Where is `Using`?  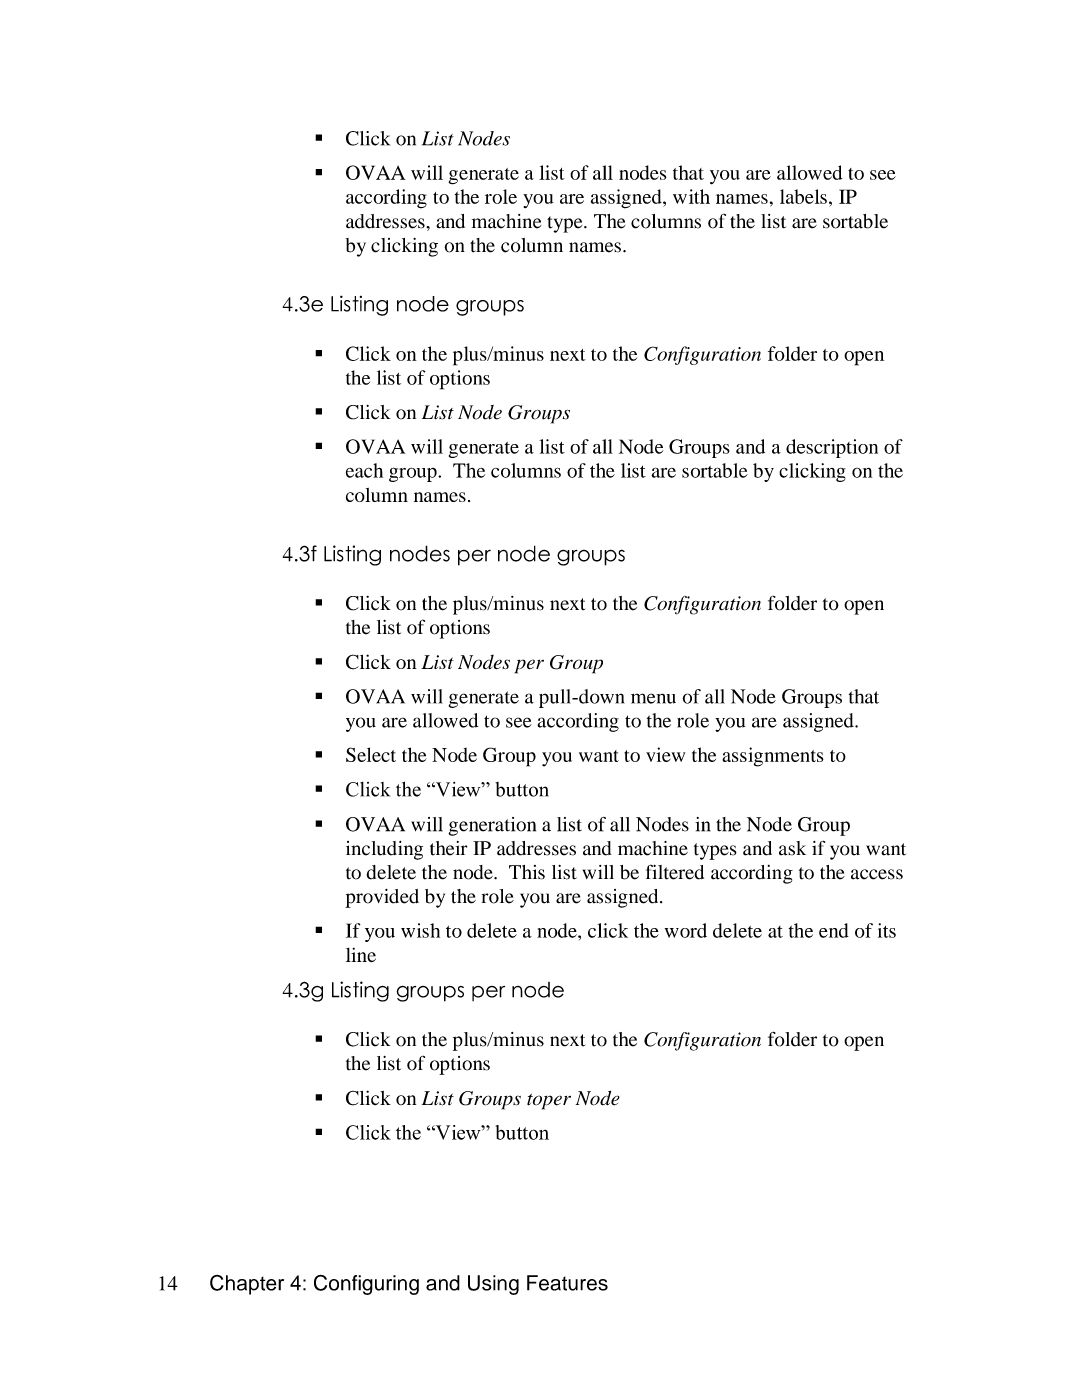
Using is located at coordinates (493, 1285).
